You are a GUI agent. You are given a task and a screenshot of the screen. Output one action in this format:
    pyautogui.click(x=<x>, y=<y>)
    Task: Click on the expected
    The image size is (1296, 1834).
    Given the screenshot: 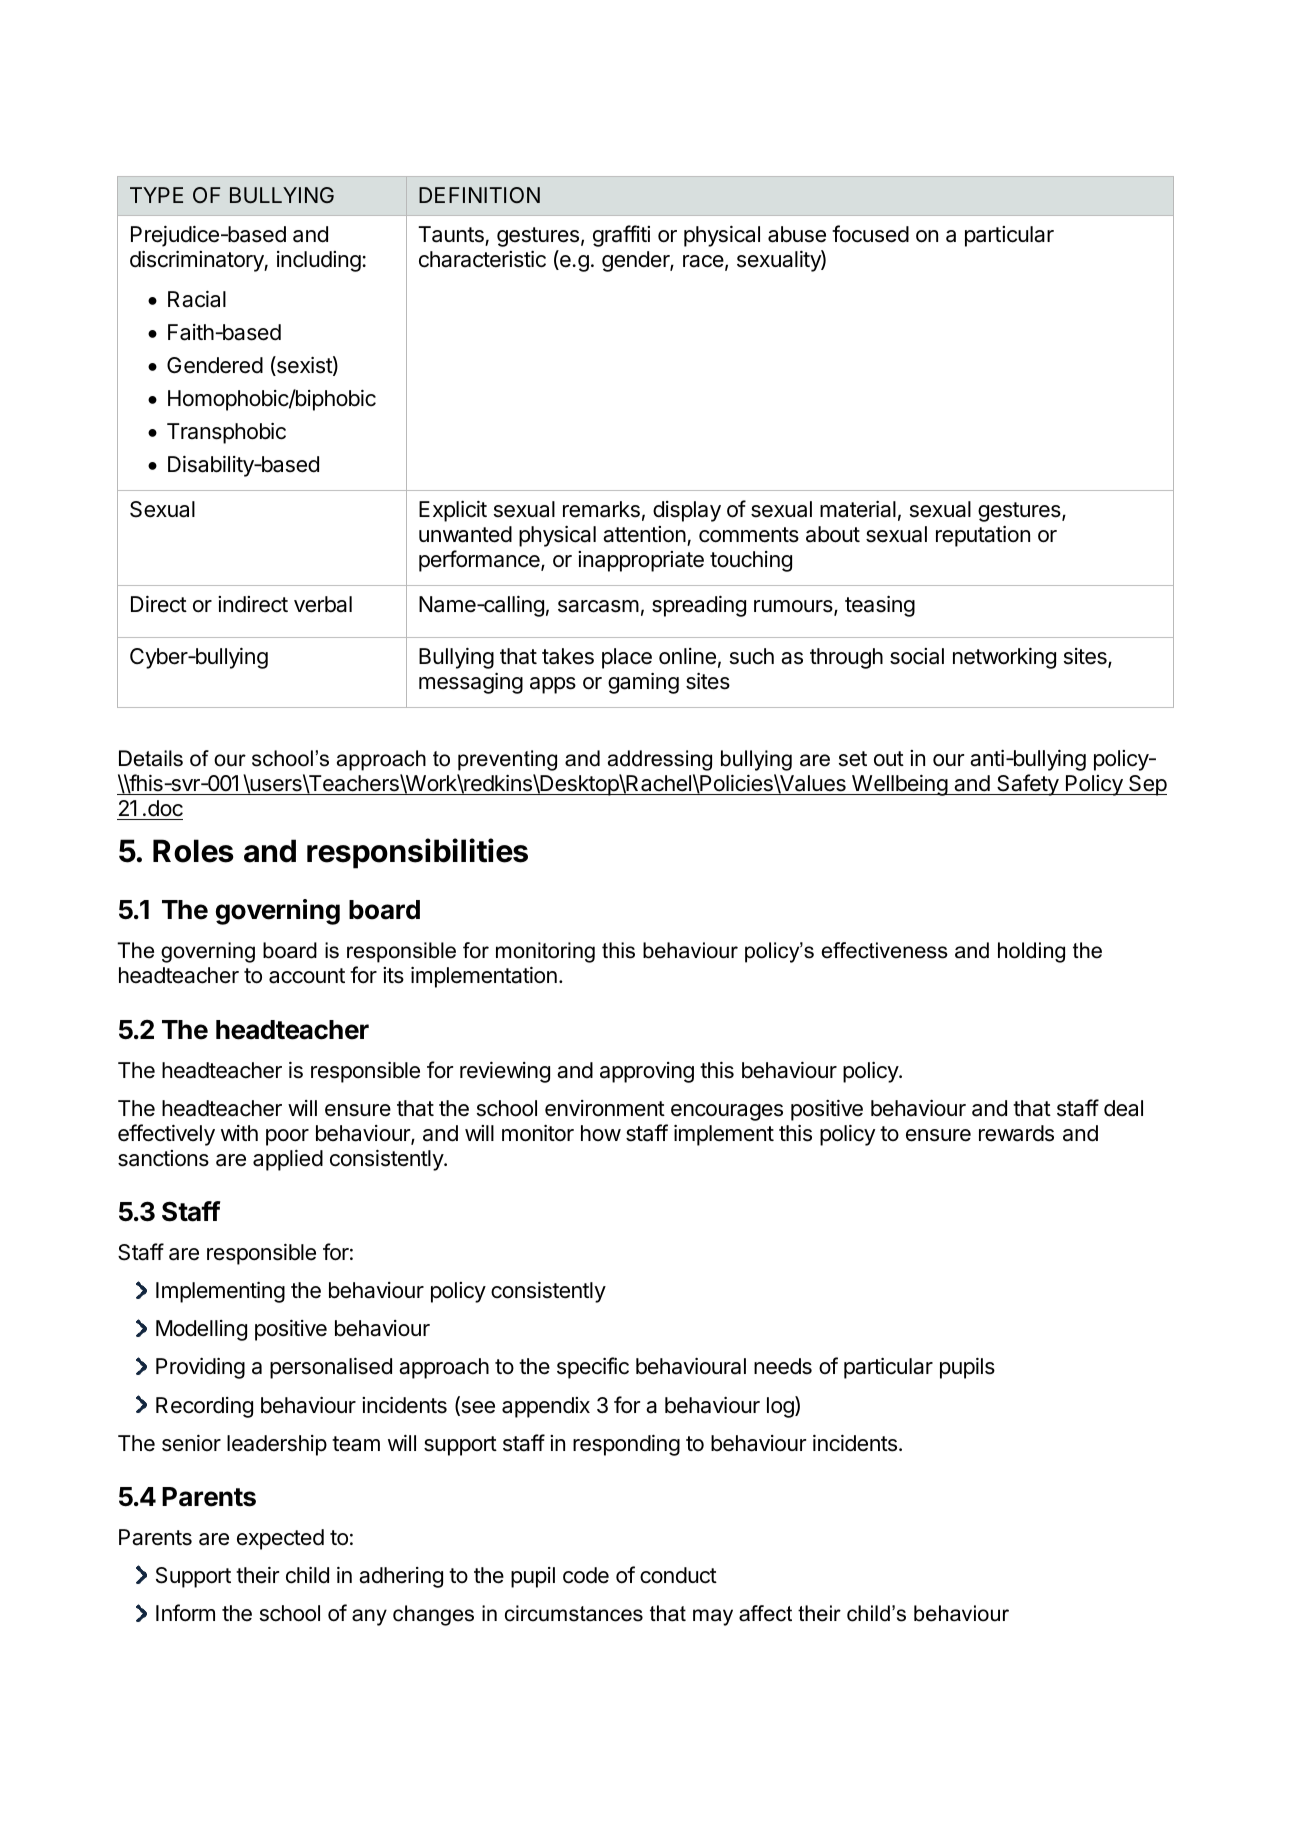 What is the action you would take?
    pyautogui.click(x=280, y=1539)
